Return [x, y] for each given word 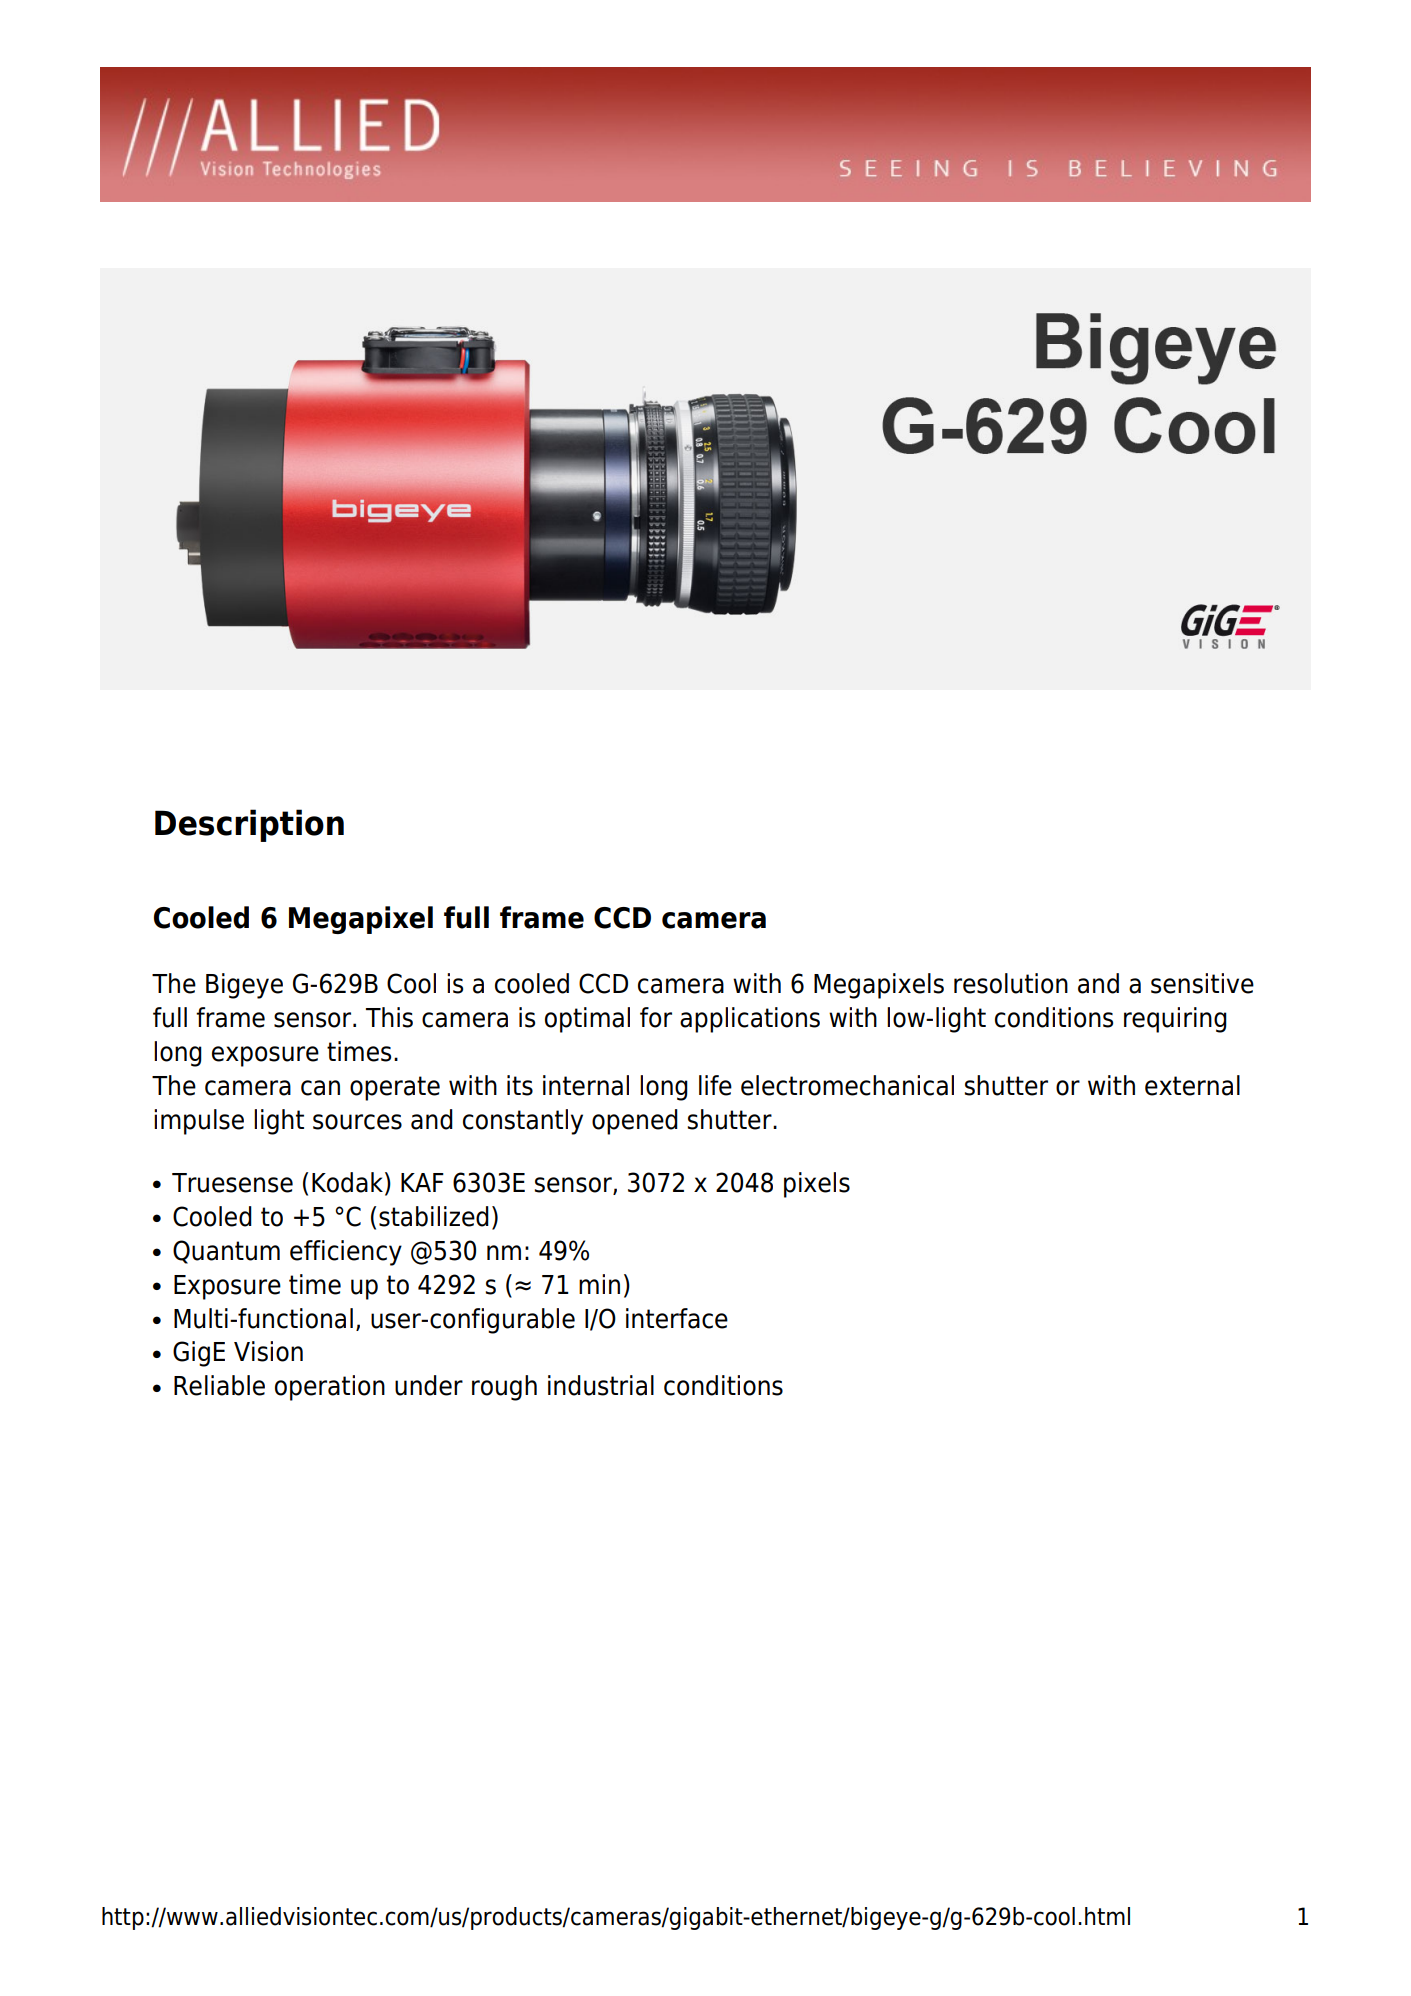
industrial [601, 1385]
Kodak [347, 1182]
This [389, 1017]
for [656, 1017]
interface [677, 1318]
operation [330, 1388]
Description [249, 825]
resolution [1011, 983]
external [1192, 1085]
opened [635, 1122]
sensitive [1202, 983]
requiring [1175, 1020]
